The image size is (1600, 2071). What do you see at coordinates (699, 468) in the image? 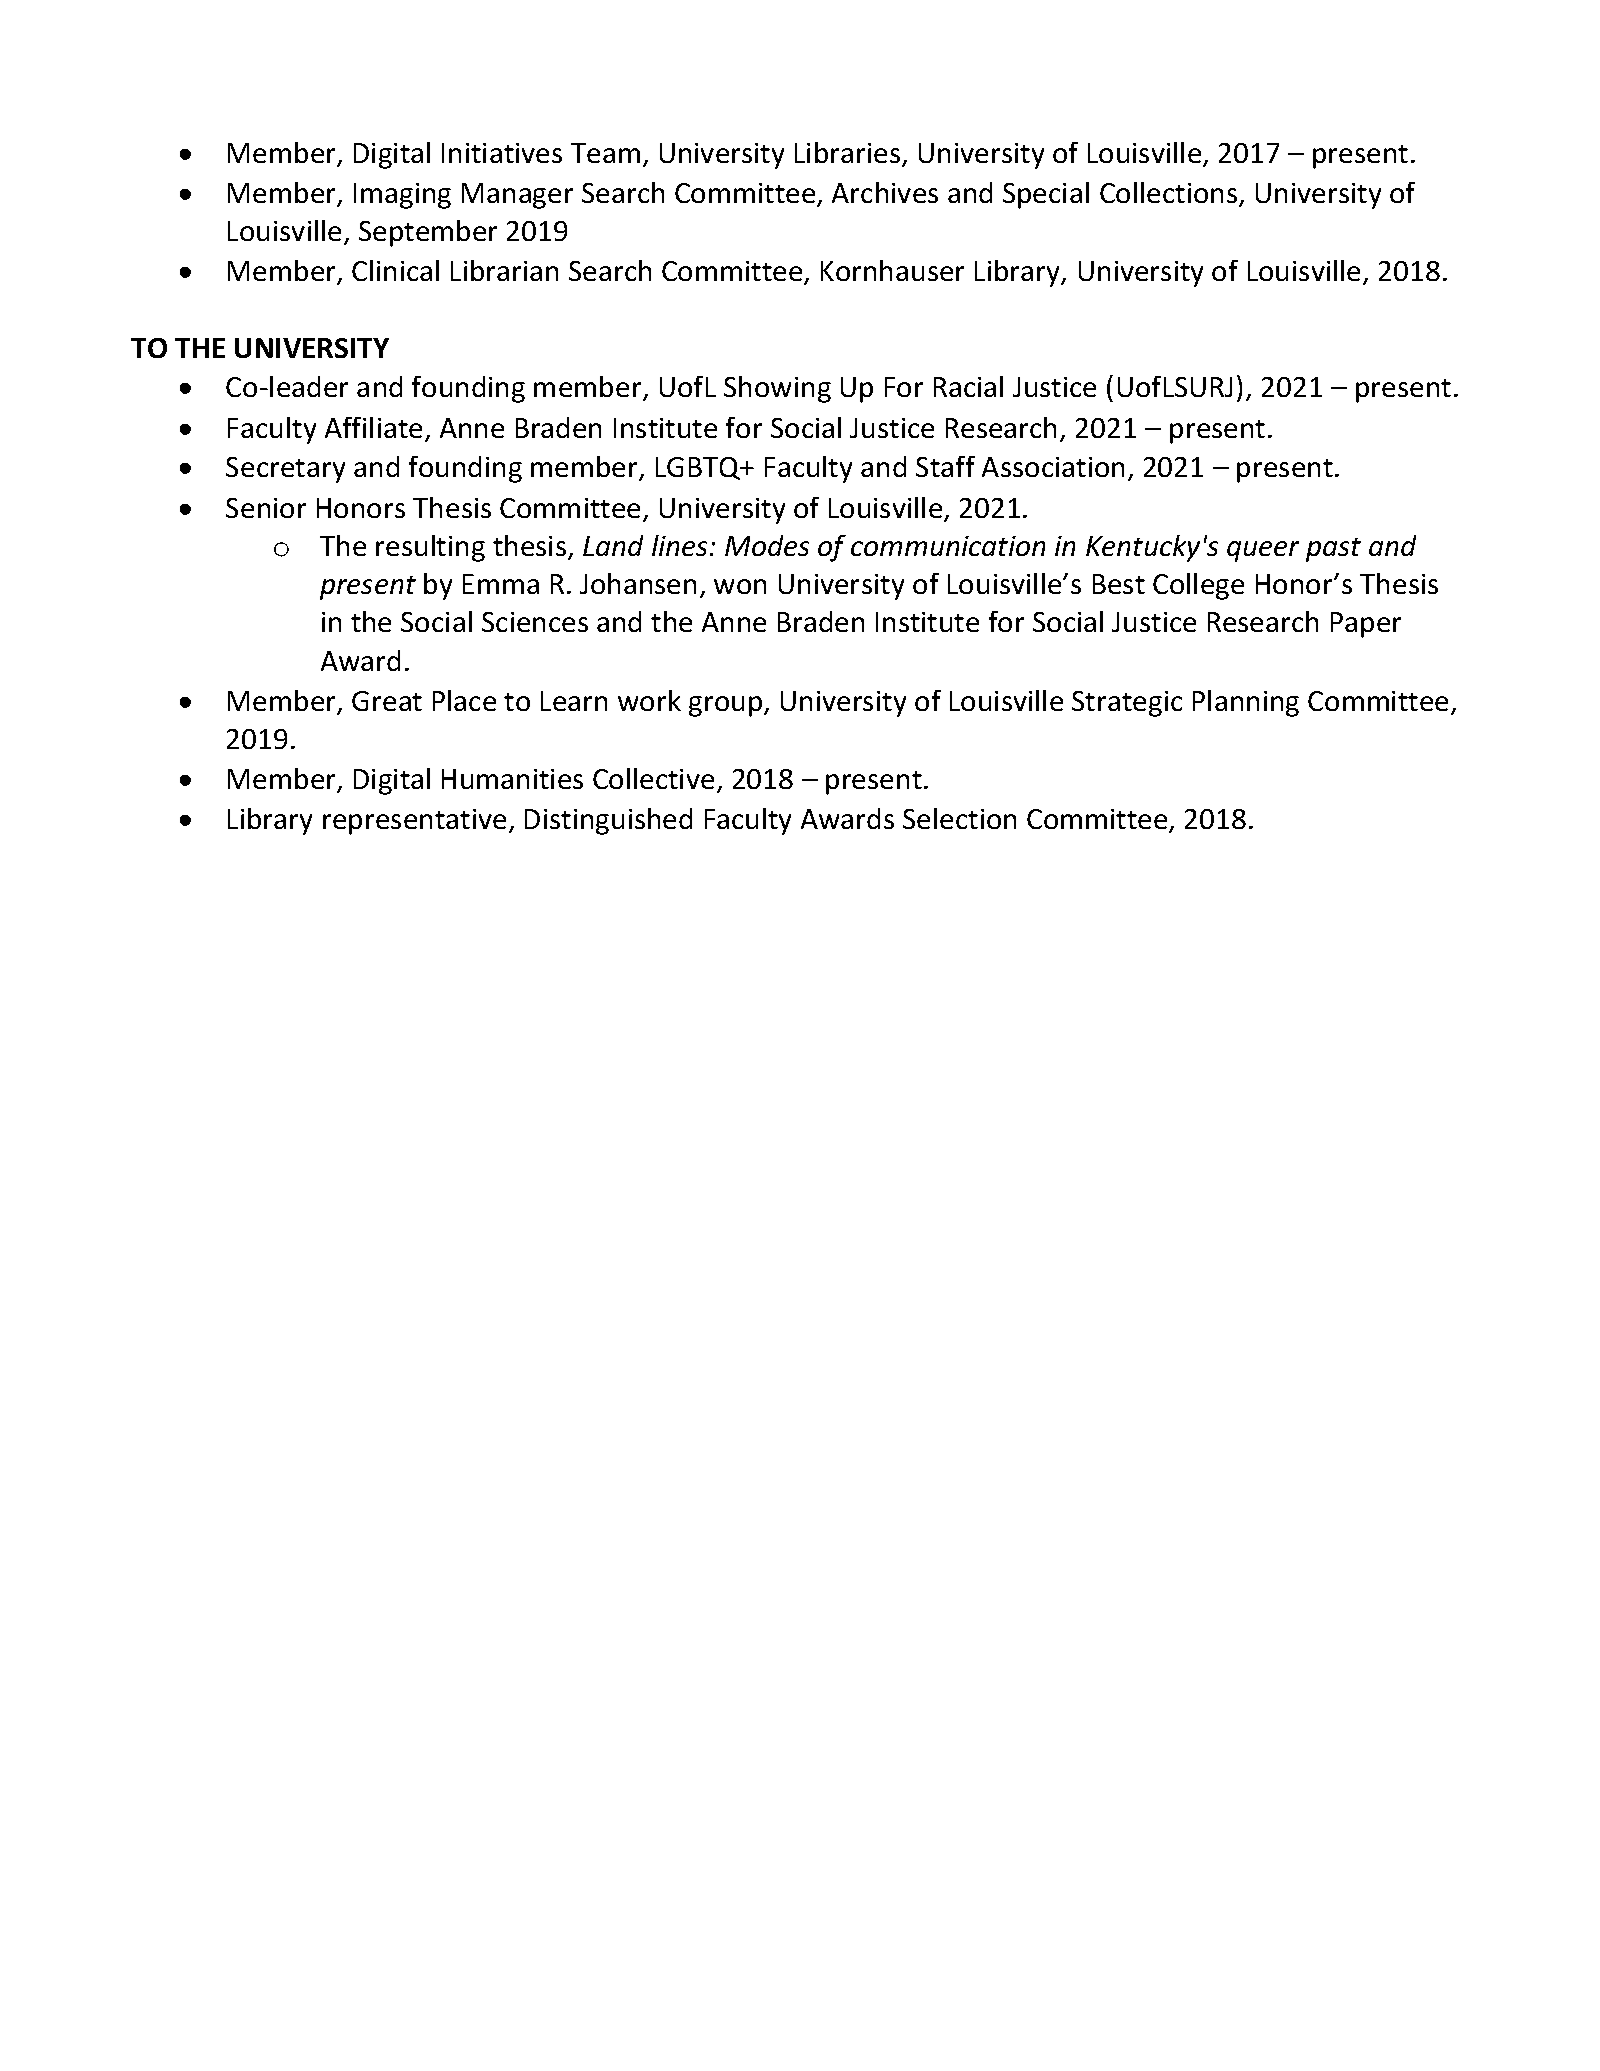
I see `LGBTQ` at bounding box center [699, 468].
